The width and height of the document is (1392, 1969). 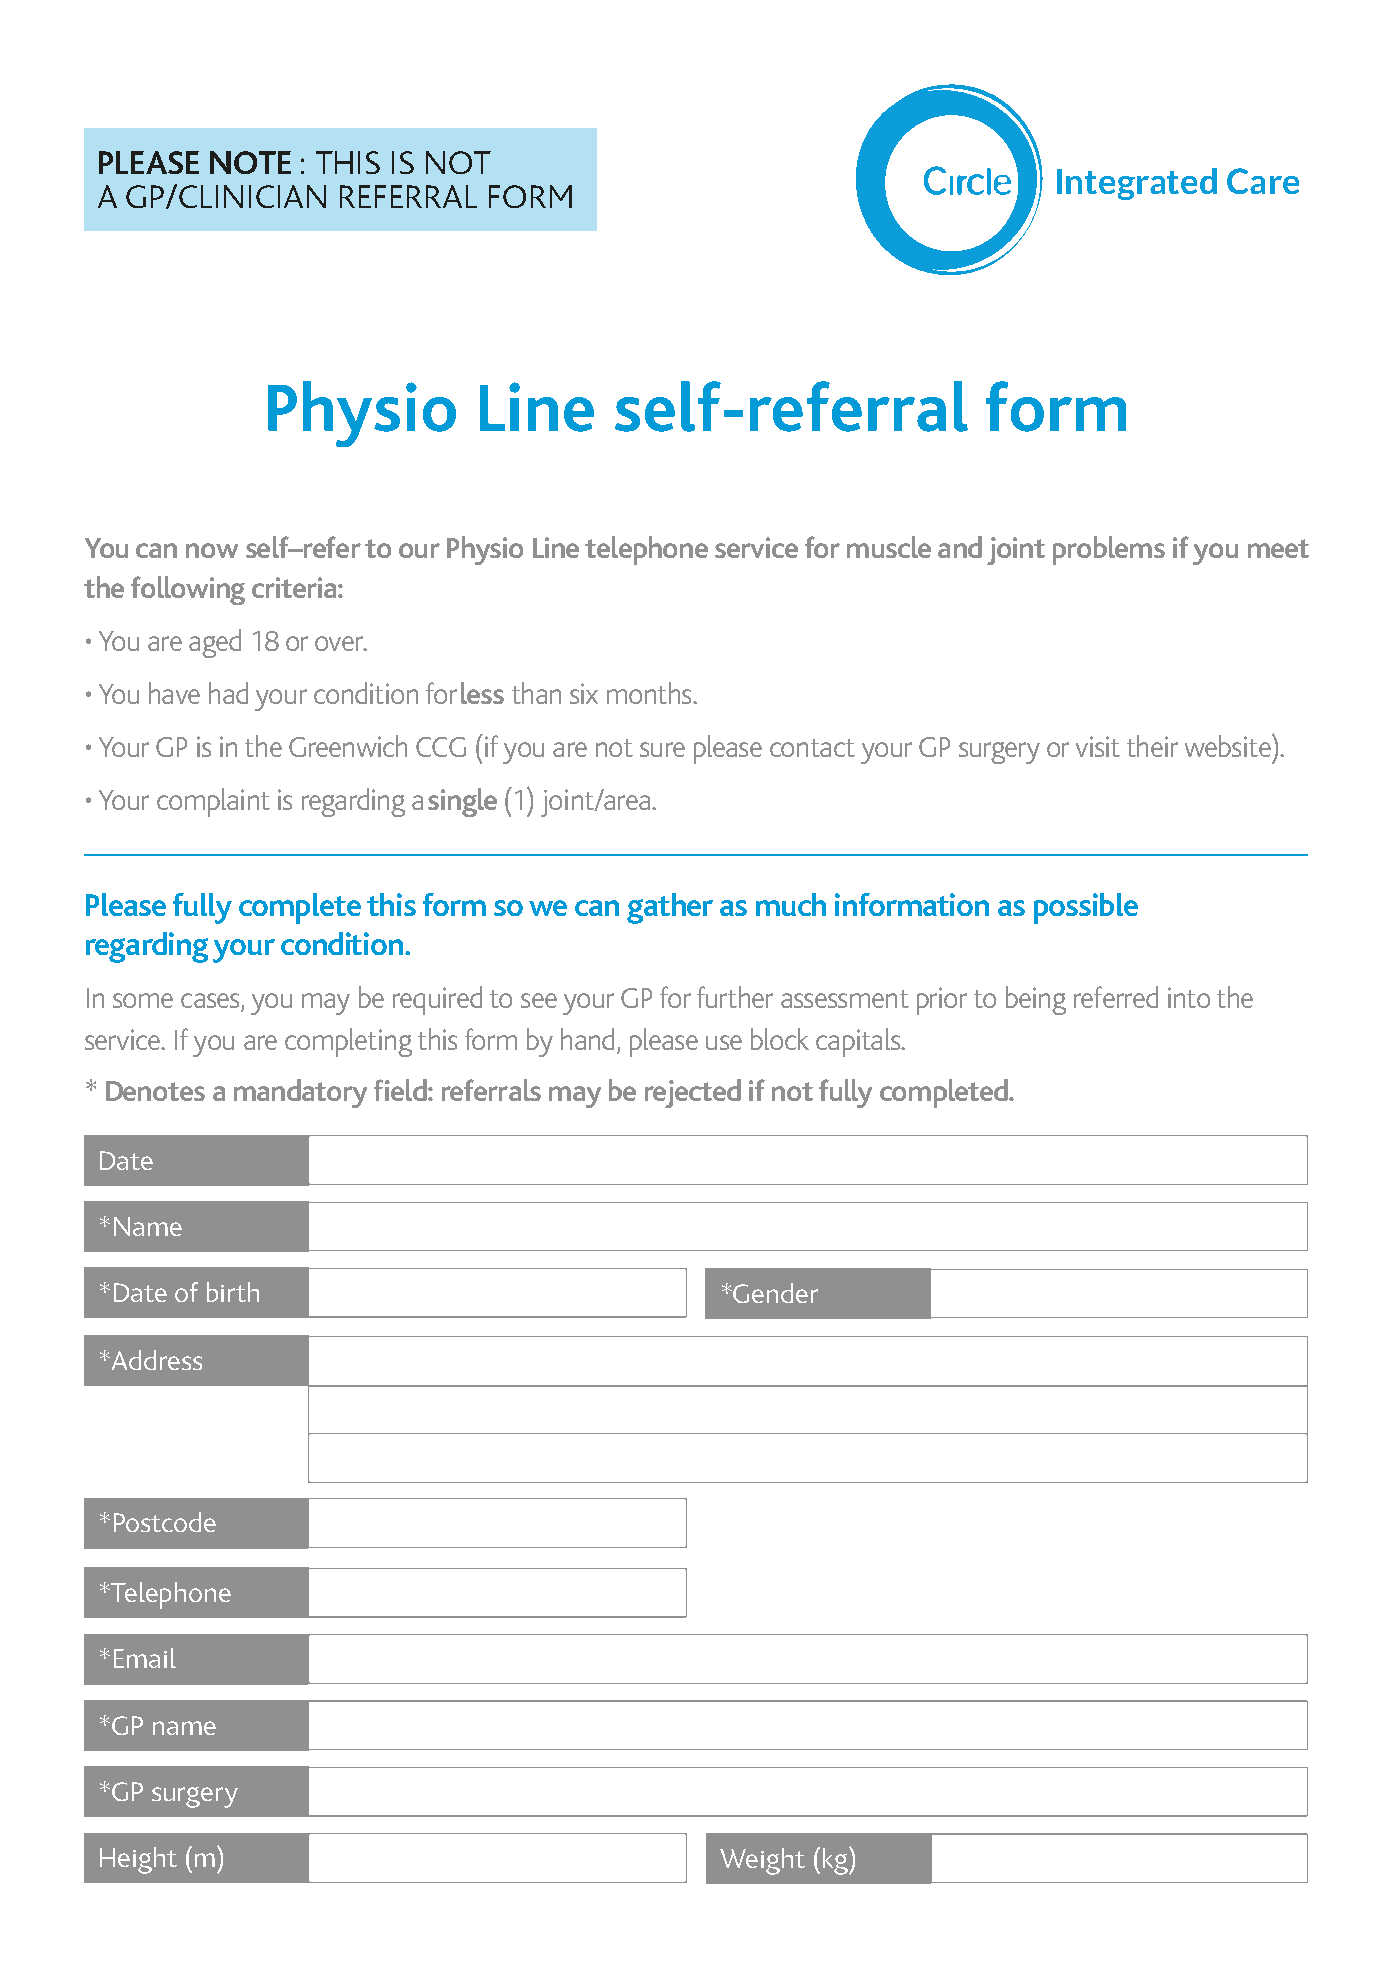 What do you see at coordinates (1263, 181) in the document?
I see `Care` at bounding box center [1263, 181].
